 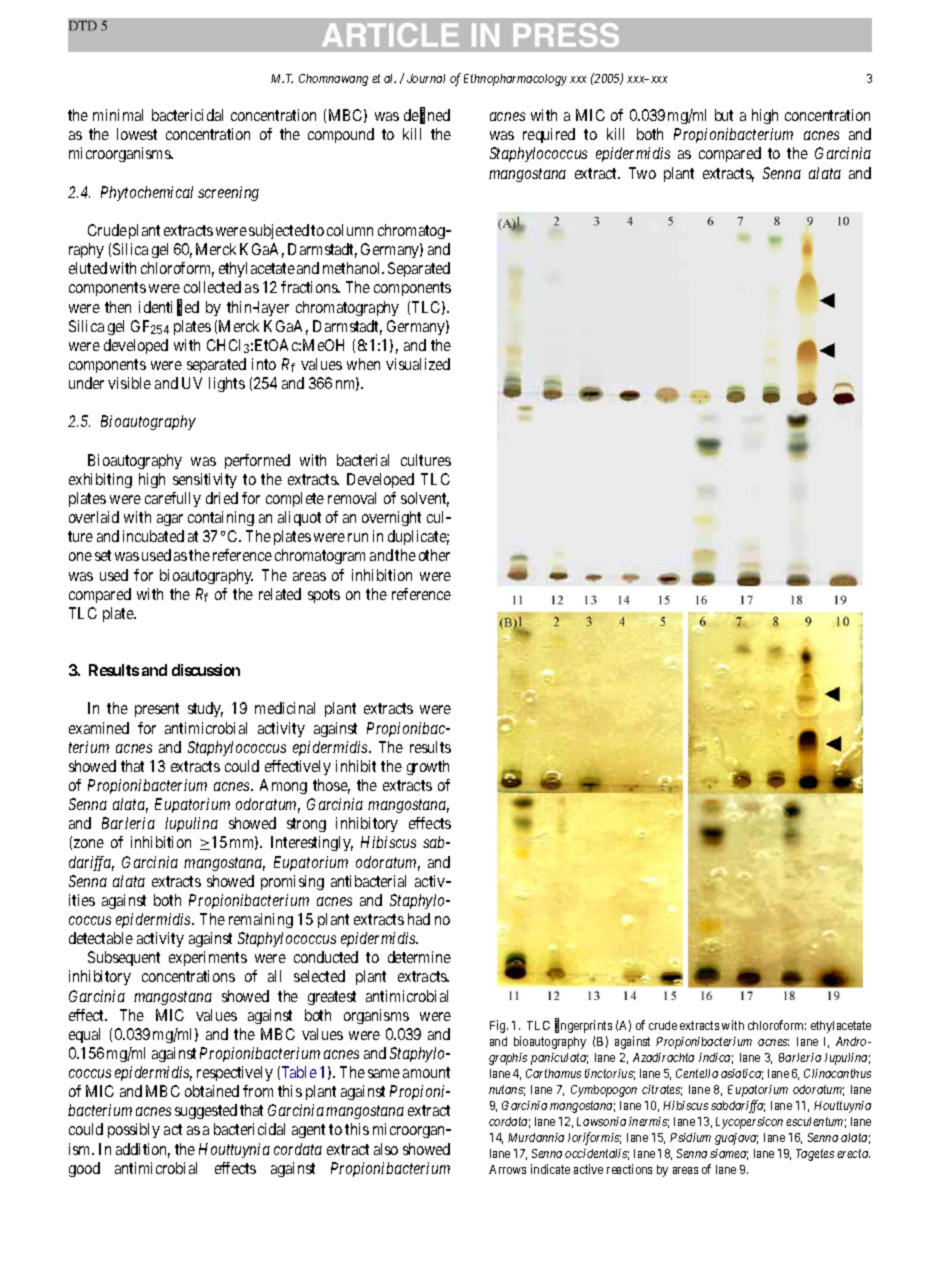 I want to click on erecta, so click(x=853, y=1153).
